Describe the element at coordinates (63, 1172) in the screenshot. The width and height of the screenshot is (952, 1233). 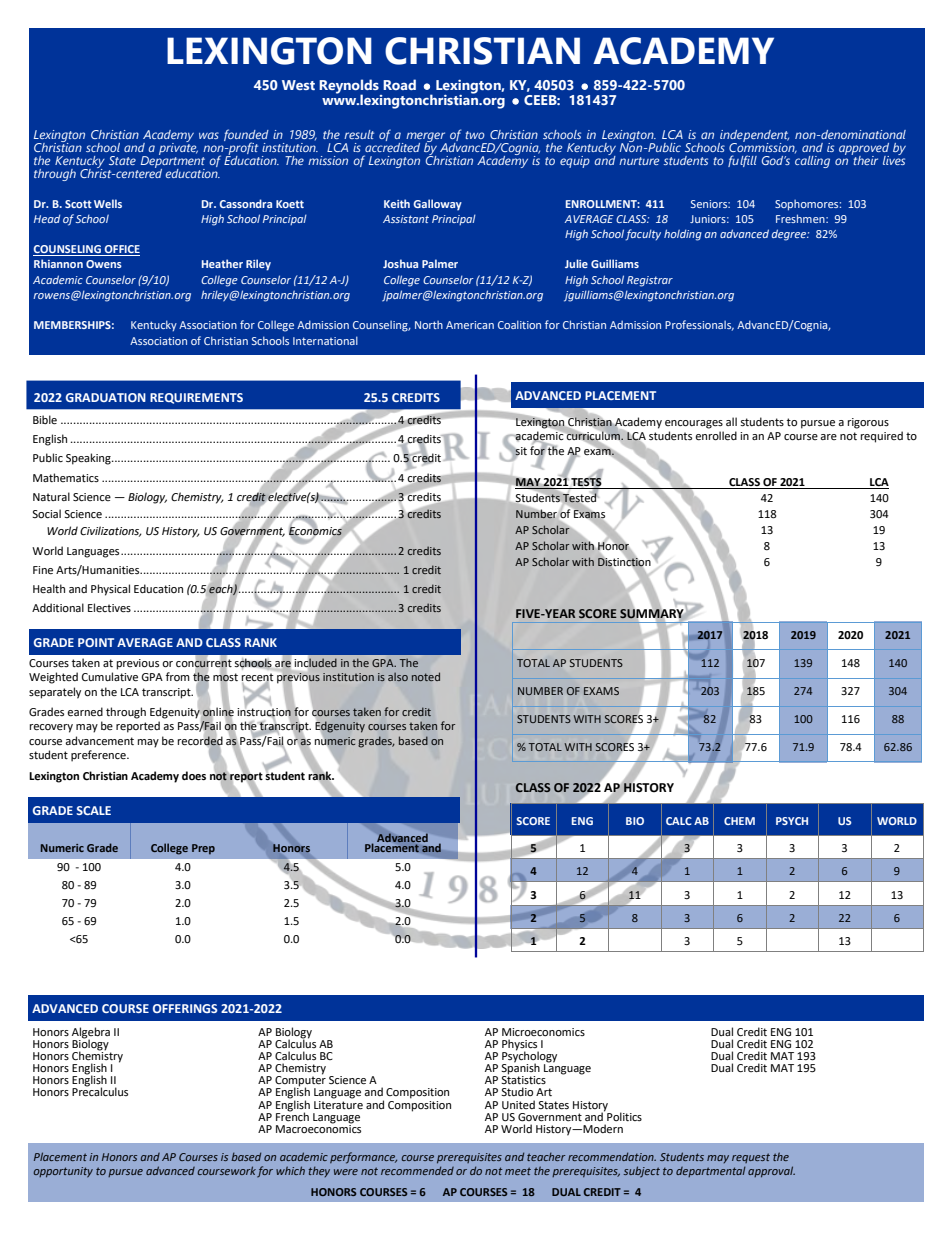
I see `opportunity` at that location.
